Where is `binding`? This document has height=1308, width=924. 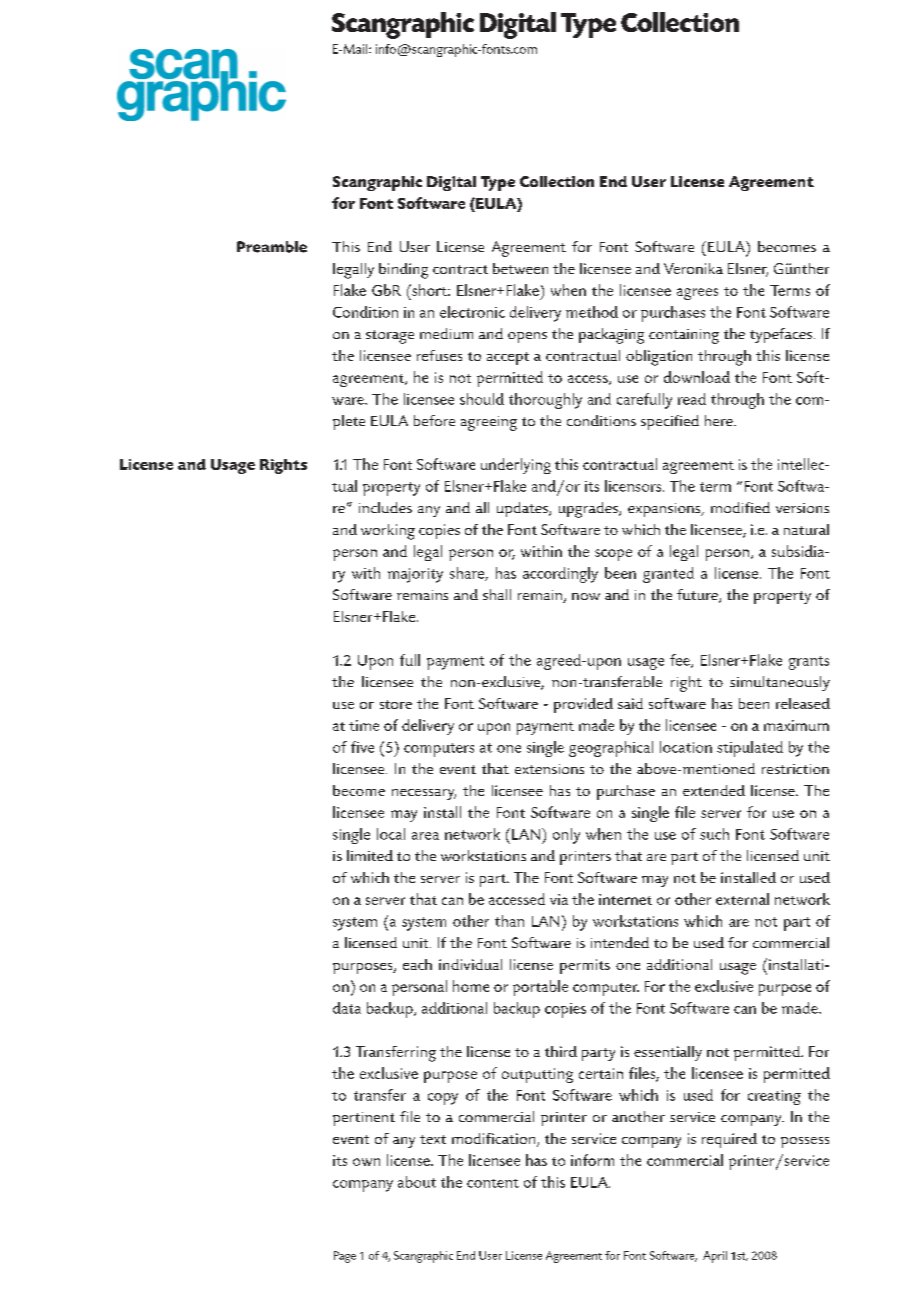
binding is located at coordinates (403, 271).
